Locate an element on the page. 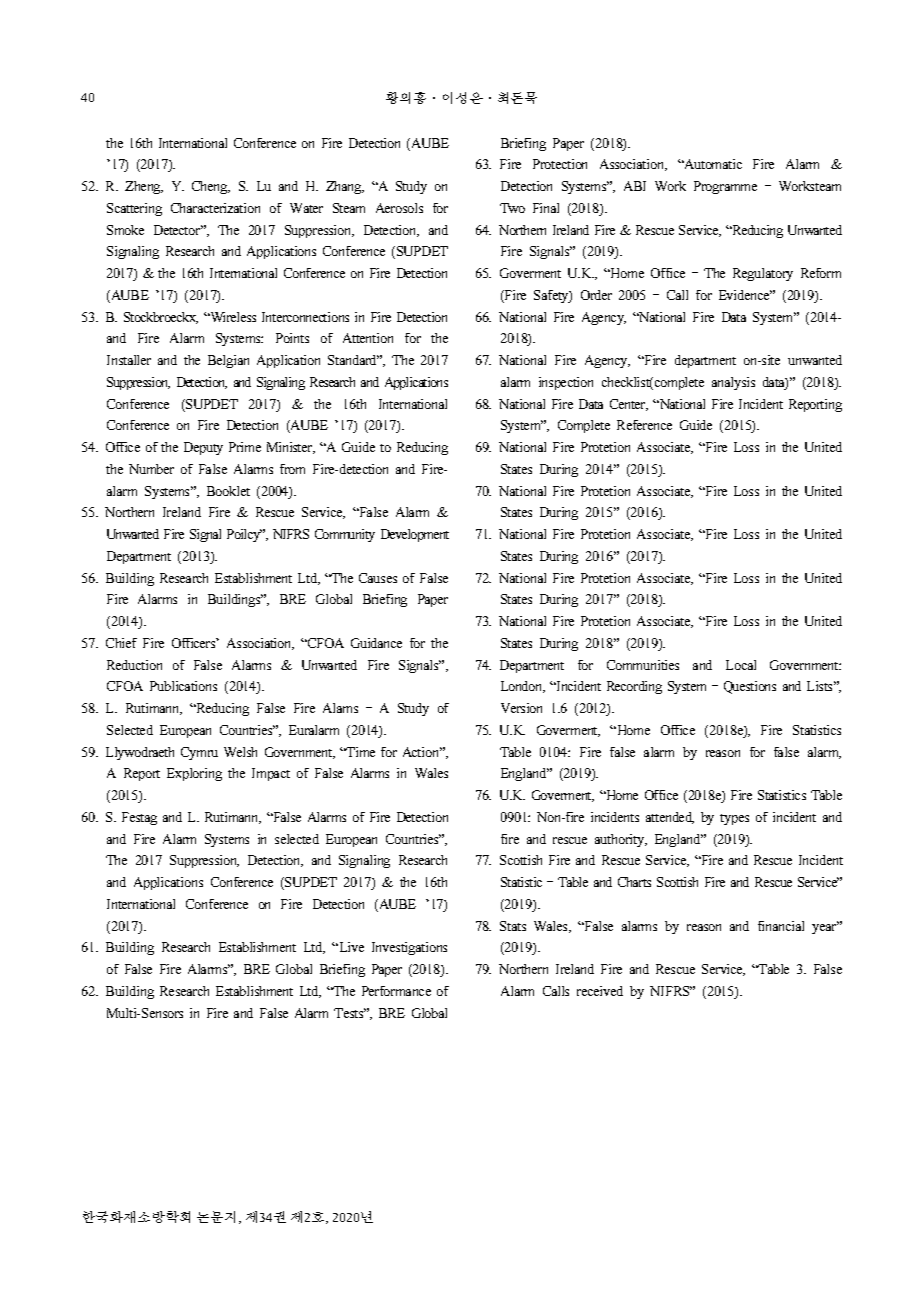 Image resolution: width=924 pixels, height=1308 pixels. Questions is located at coordinates (750, 687).
